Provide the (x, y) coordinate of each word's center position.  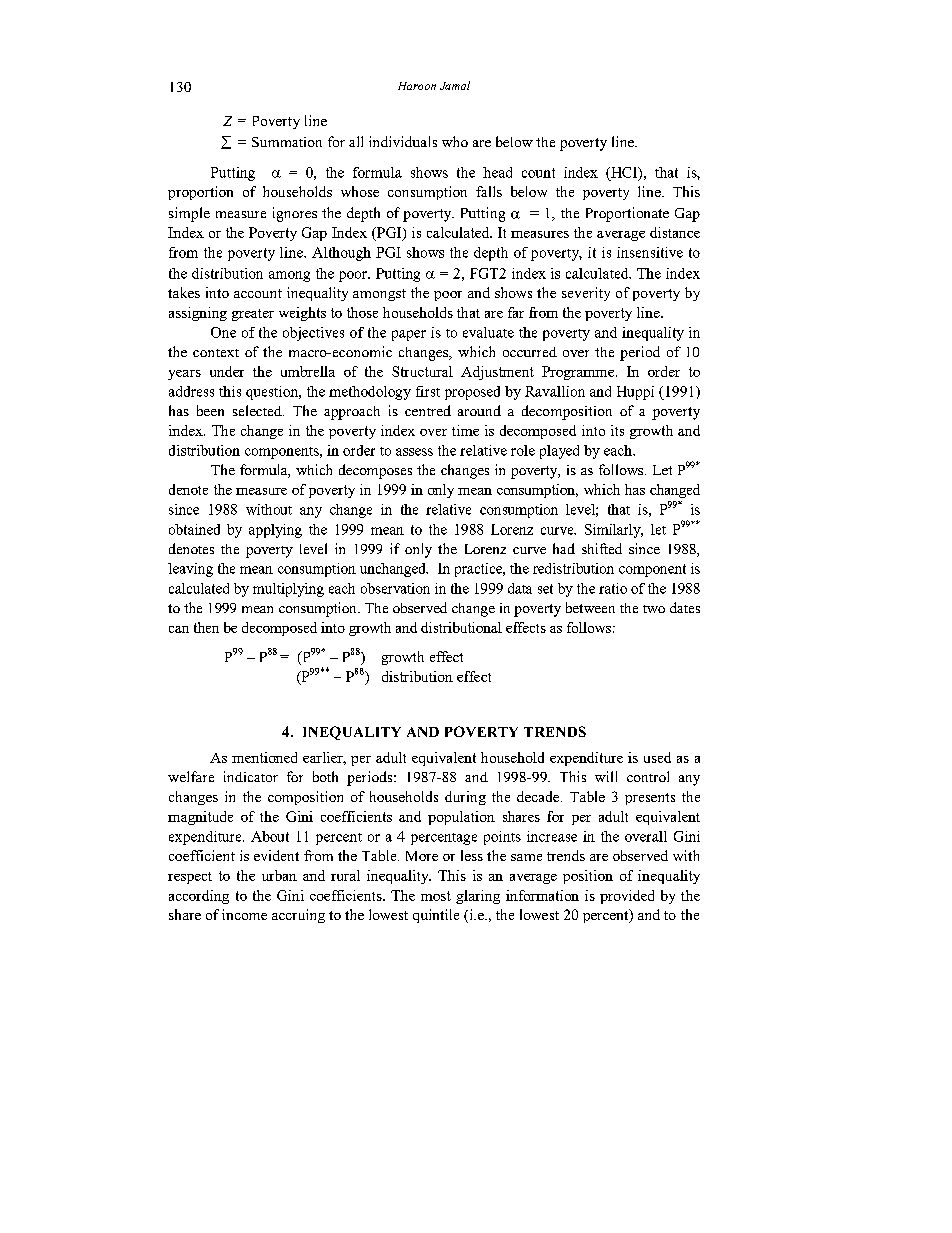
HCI (624, 173)
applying (275, 531)
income (244, 914)
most (436, 896)
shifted (602, 548)
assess (414, 452)
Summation (287, 142)
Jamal (455, 85)
